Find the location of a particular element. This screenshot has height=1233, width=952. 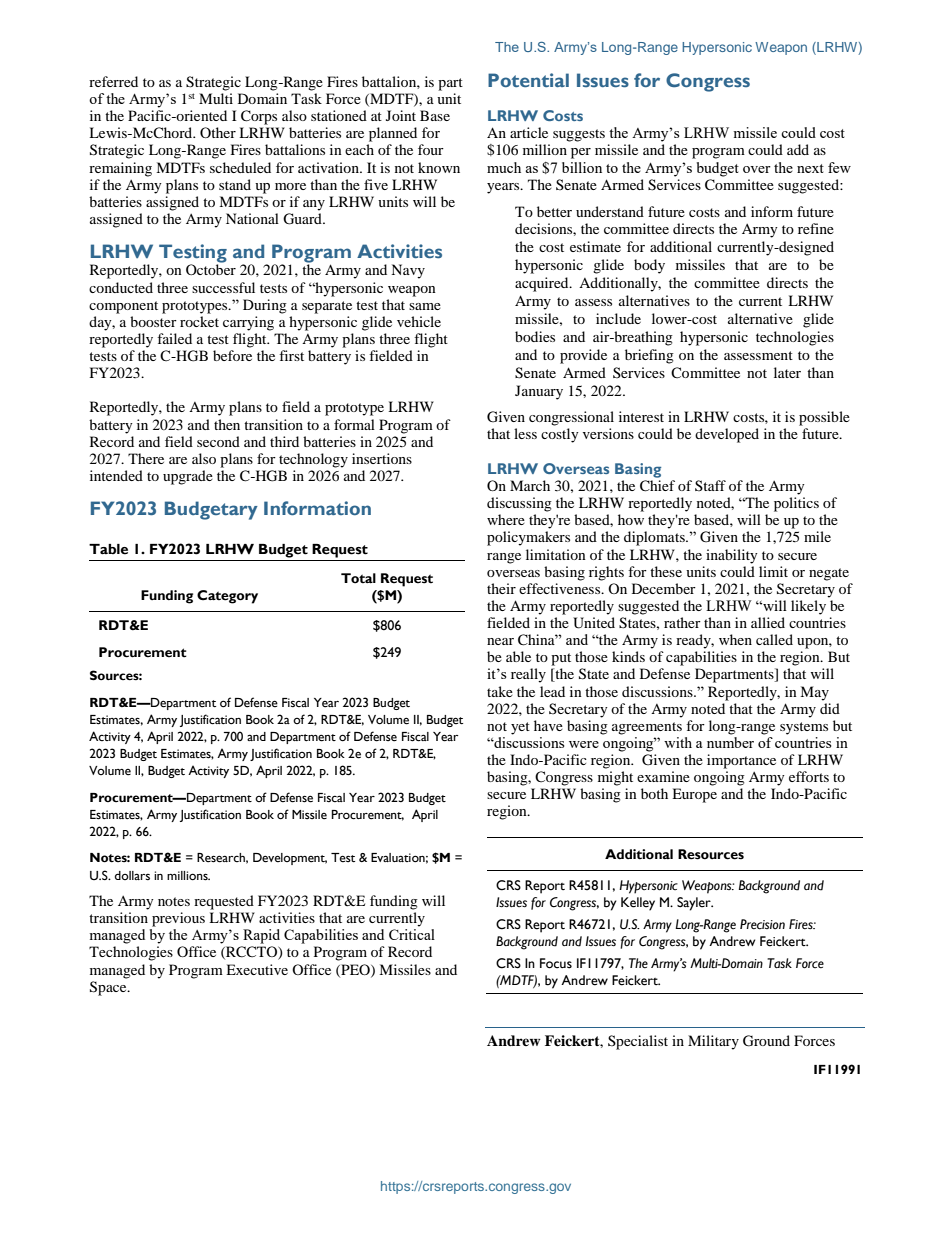

article is located at coordinates (529, 132).
